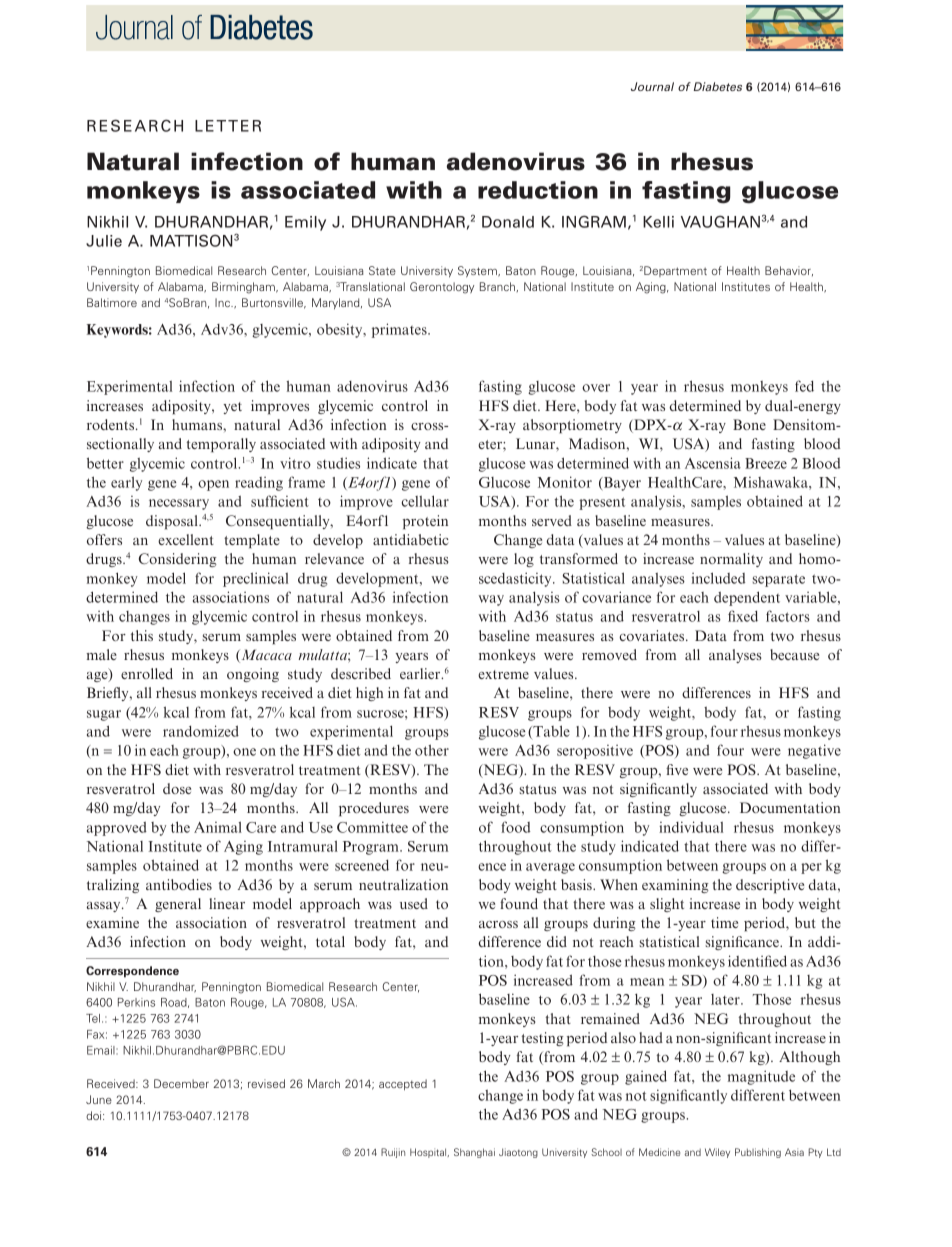  What do you see at coordinates (743, 616) in the screenshot?
I see `fixed` at bounding box center [743, 616].
